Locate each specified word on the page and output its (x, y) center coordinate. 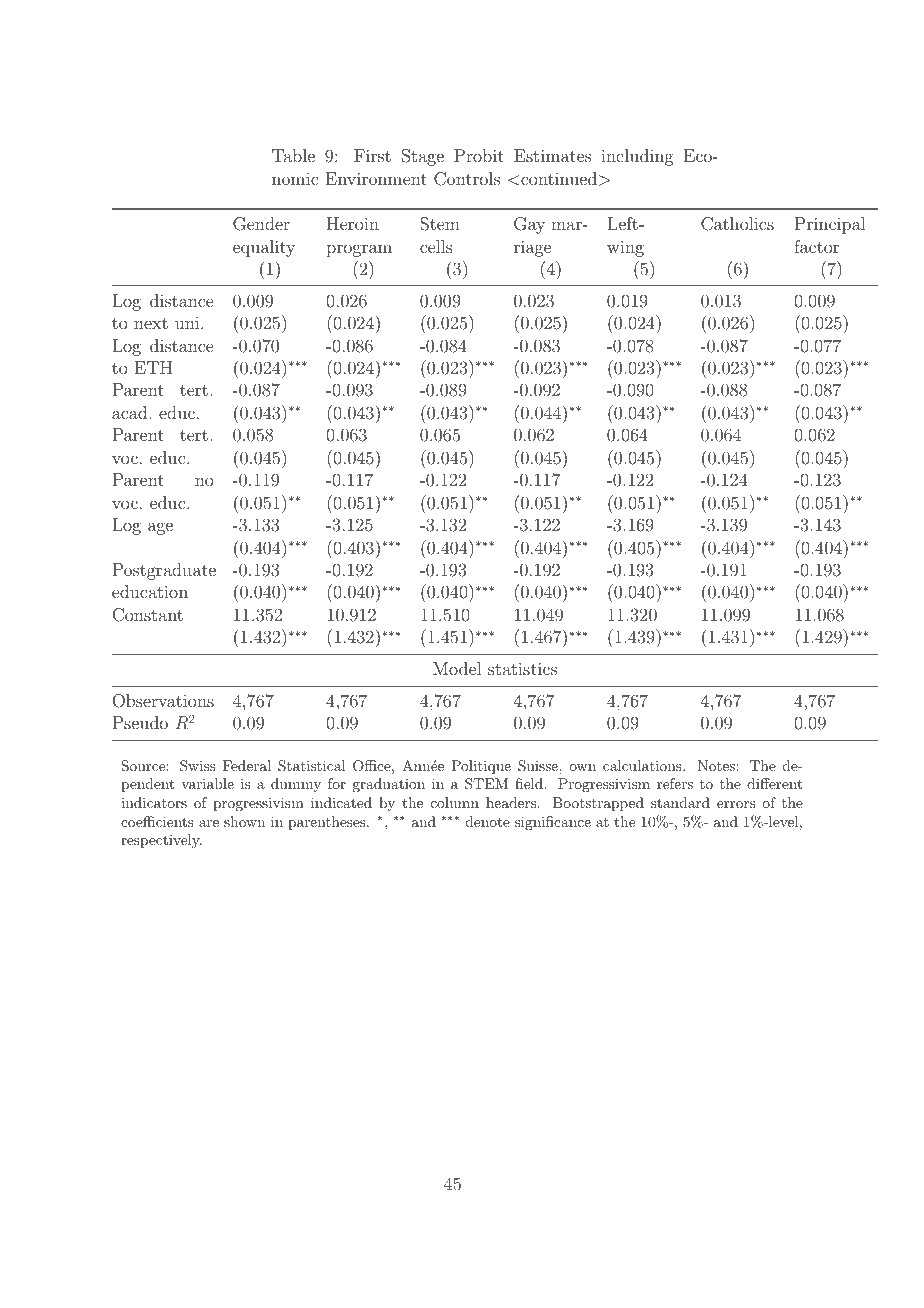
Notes (717, 765)
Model (457, 668)
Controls (467, 179)
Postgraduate (164, 571)
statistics (522, 668)
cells (436, 246)
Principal (830, 225)
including (637, 157)
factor (816, 246)
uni (188, 323)
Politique (481, 767)
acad (129, 412)
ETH (153, 367)
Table (293, 155)
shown (244, 821)
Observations (163, 701)
